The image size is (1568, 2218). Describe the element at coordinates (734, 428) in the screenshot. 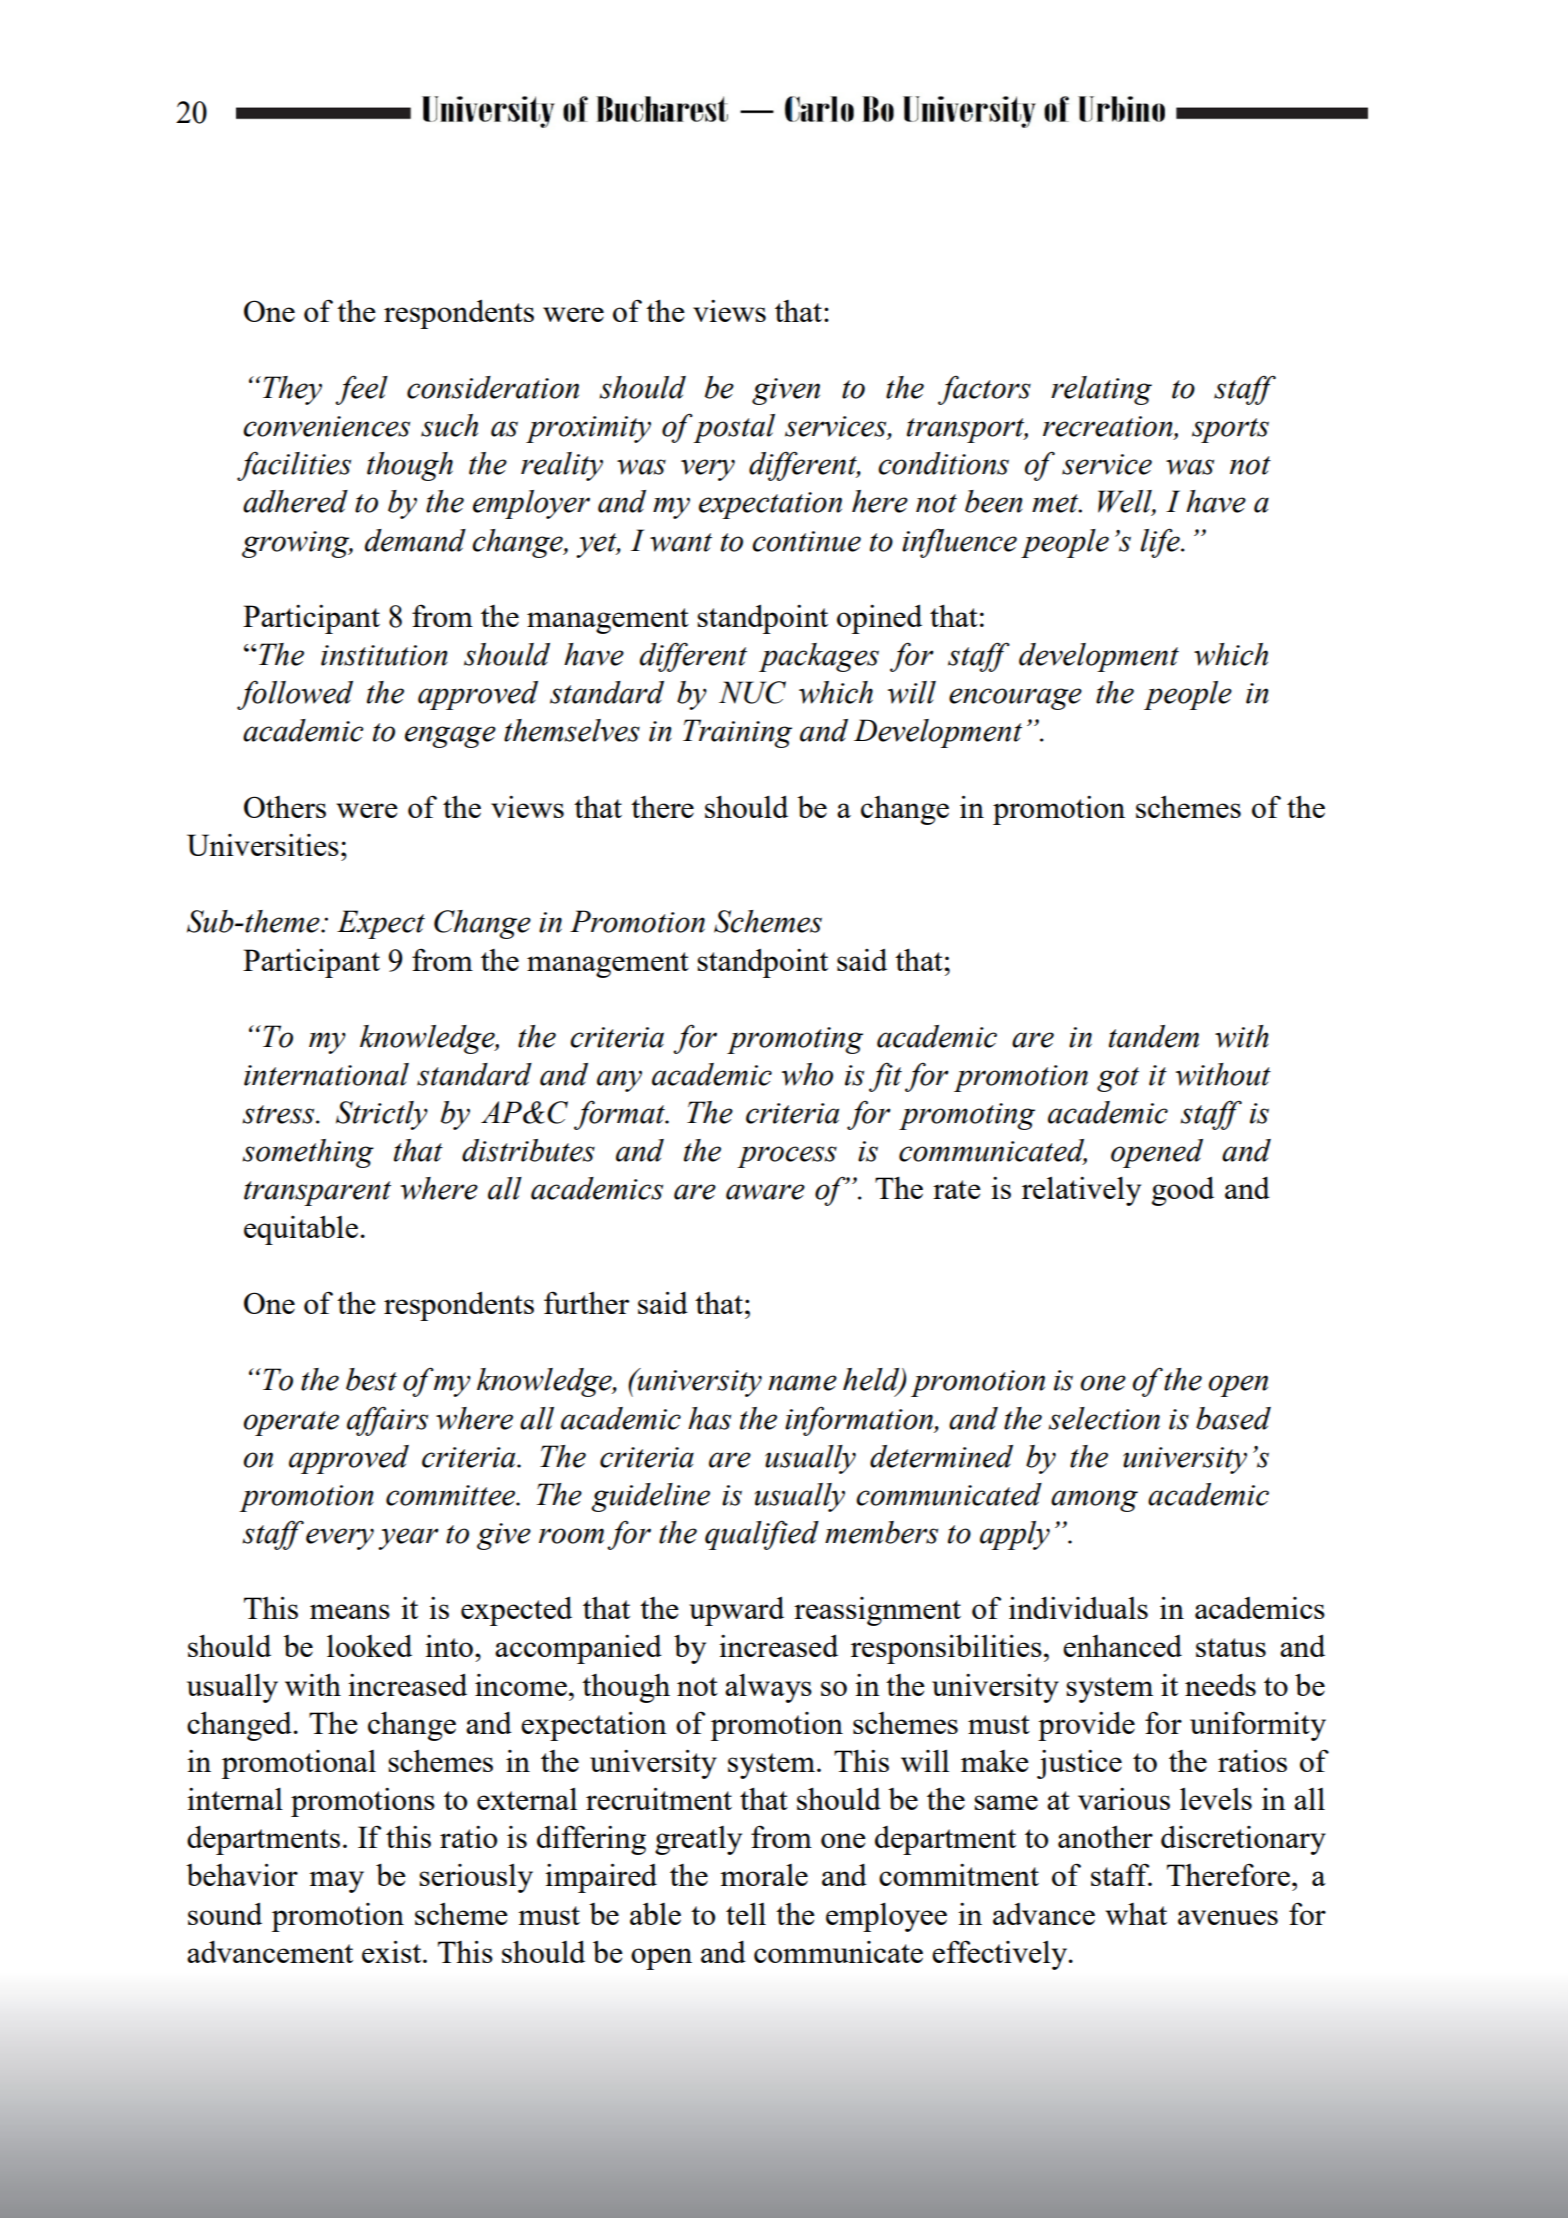

I see `postal` at that location.
